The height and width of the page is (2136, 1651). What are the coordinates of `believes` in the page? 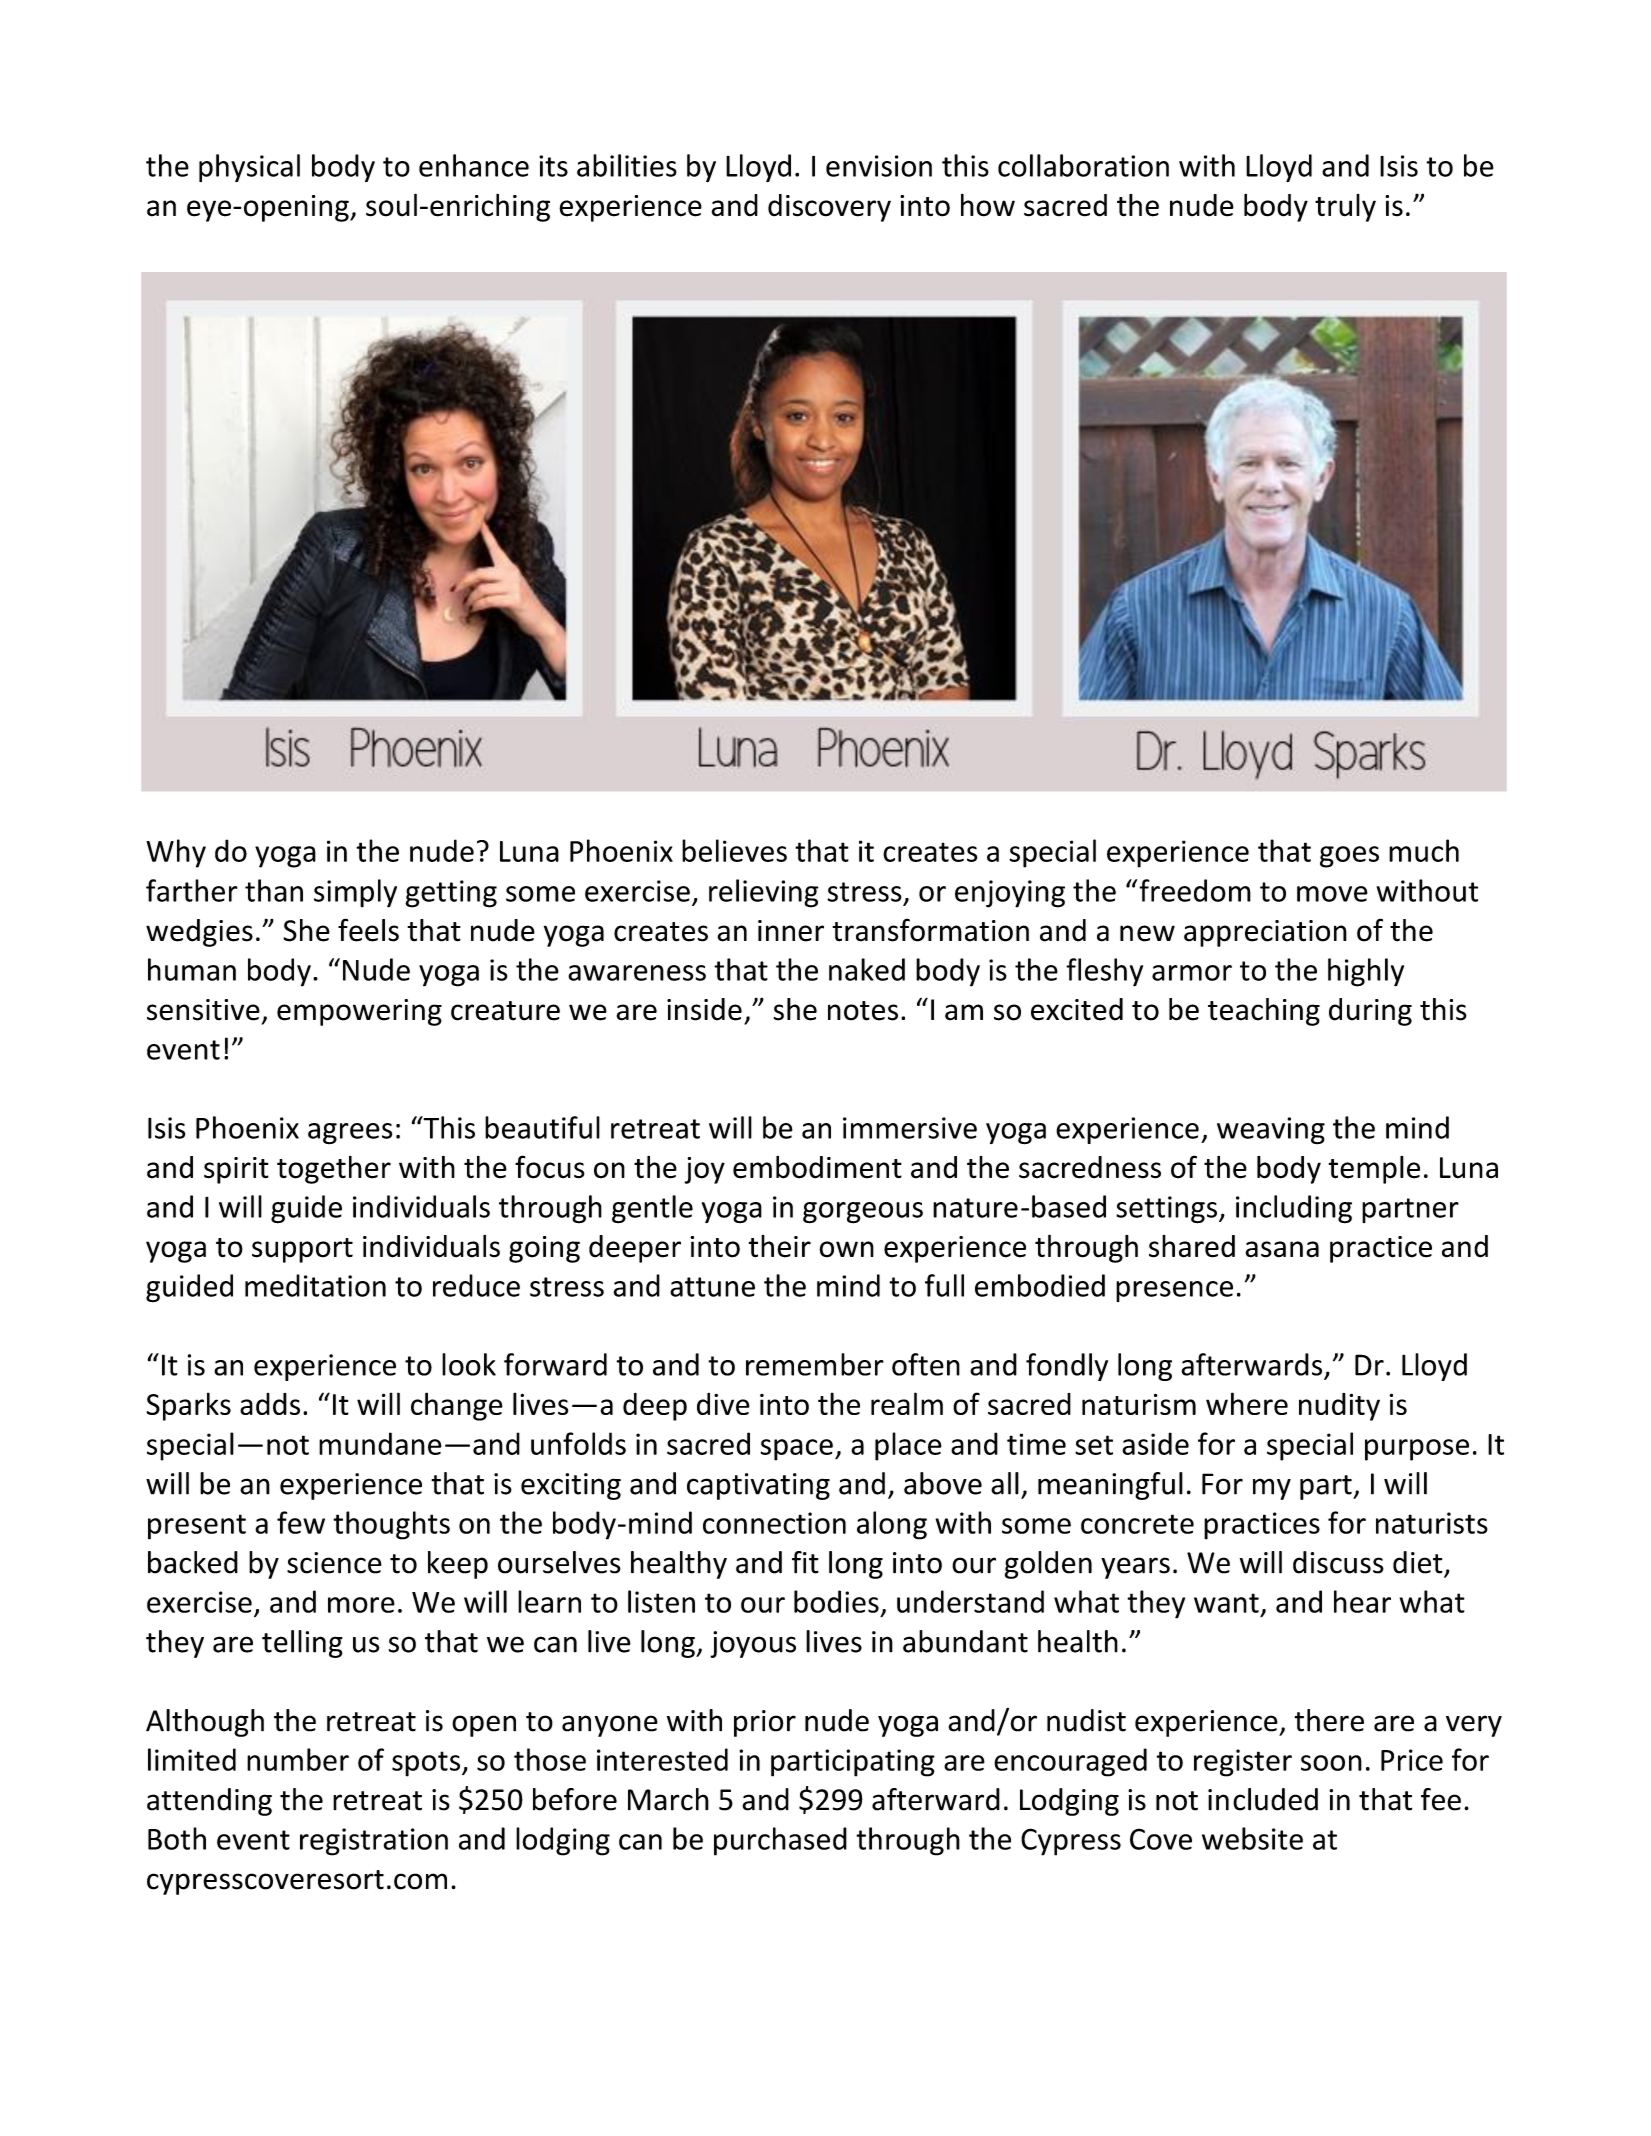 It's located at (734, 850).
